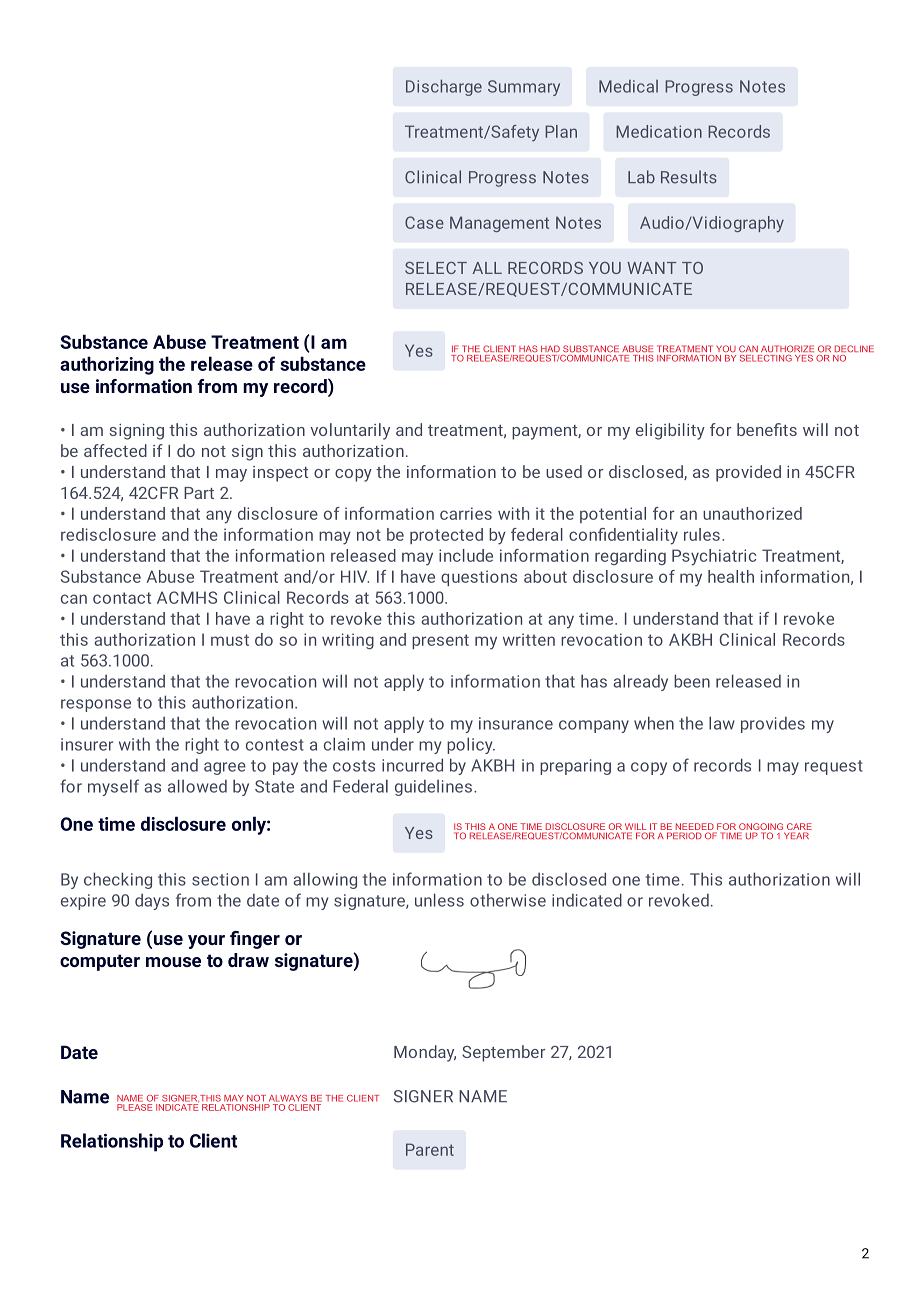 This screenshot has height=1308, width=924. Describe the element at coordinates (545, 432) in the screenshot. I see `payment` at that location.
